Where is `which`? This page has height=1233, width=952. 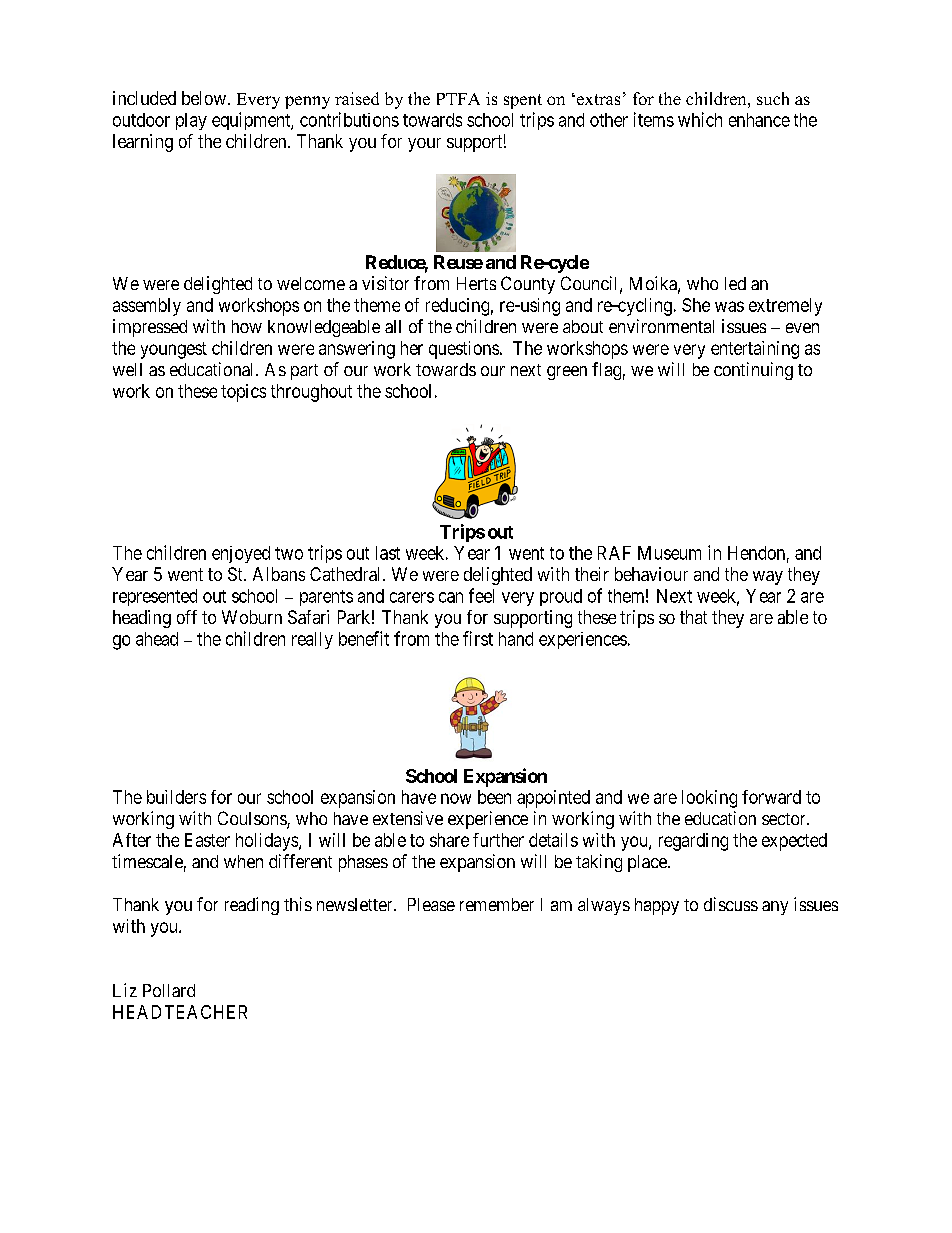
which is located at coordinates (700, 119).
